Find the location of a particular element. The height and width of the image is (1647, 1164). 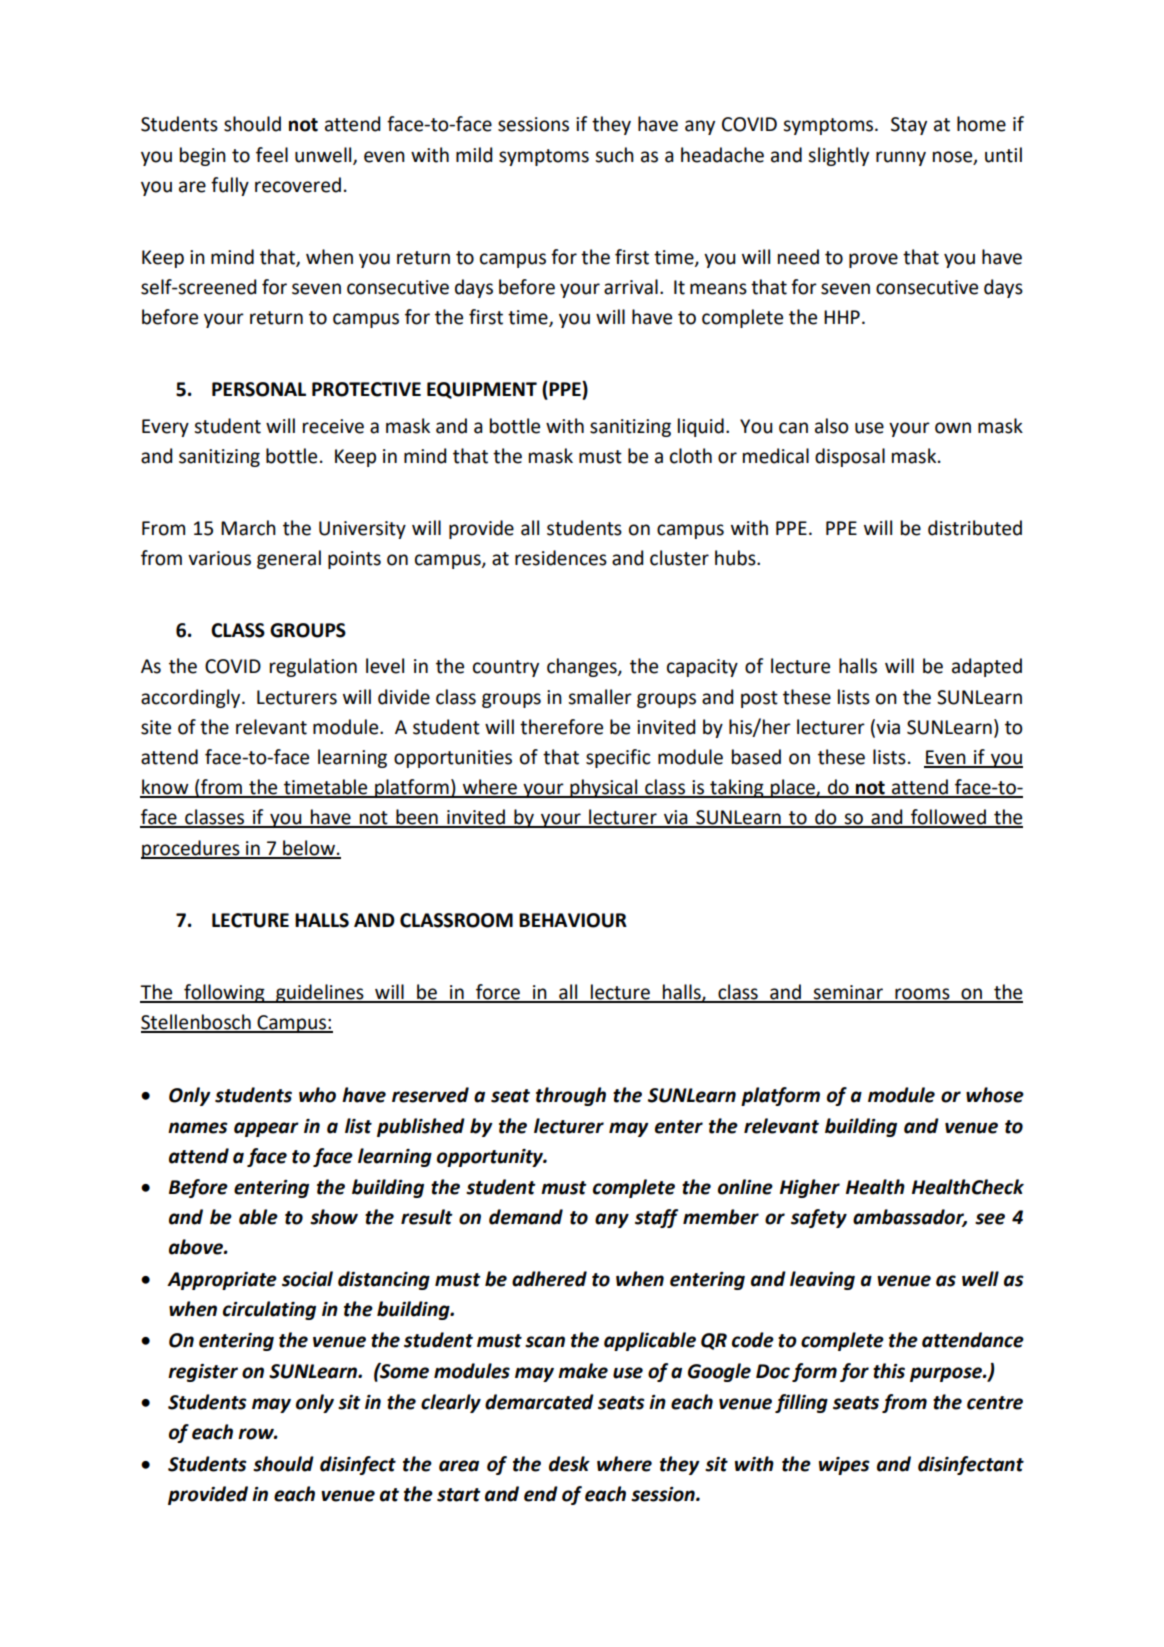

wipes is located at coordinates (844, 1466).
